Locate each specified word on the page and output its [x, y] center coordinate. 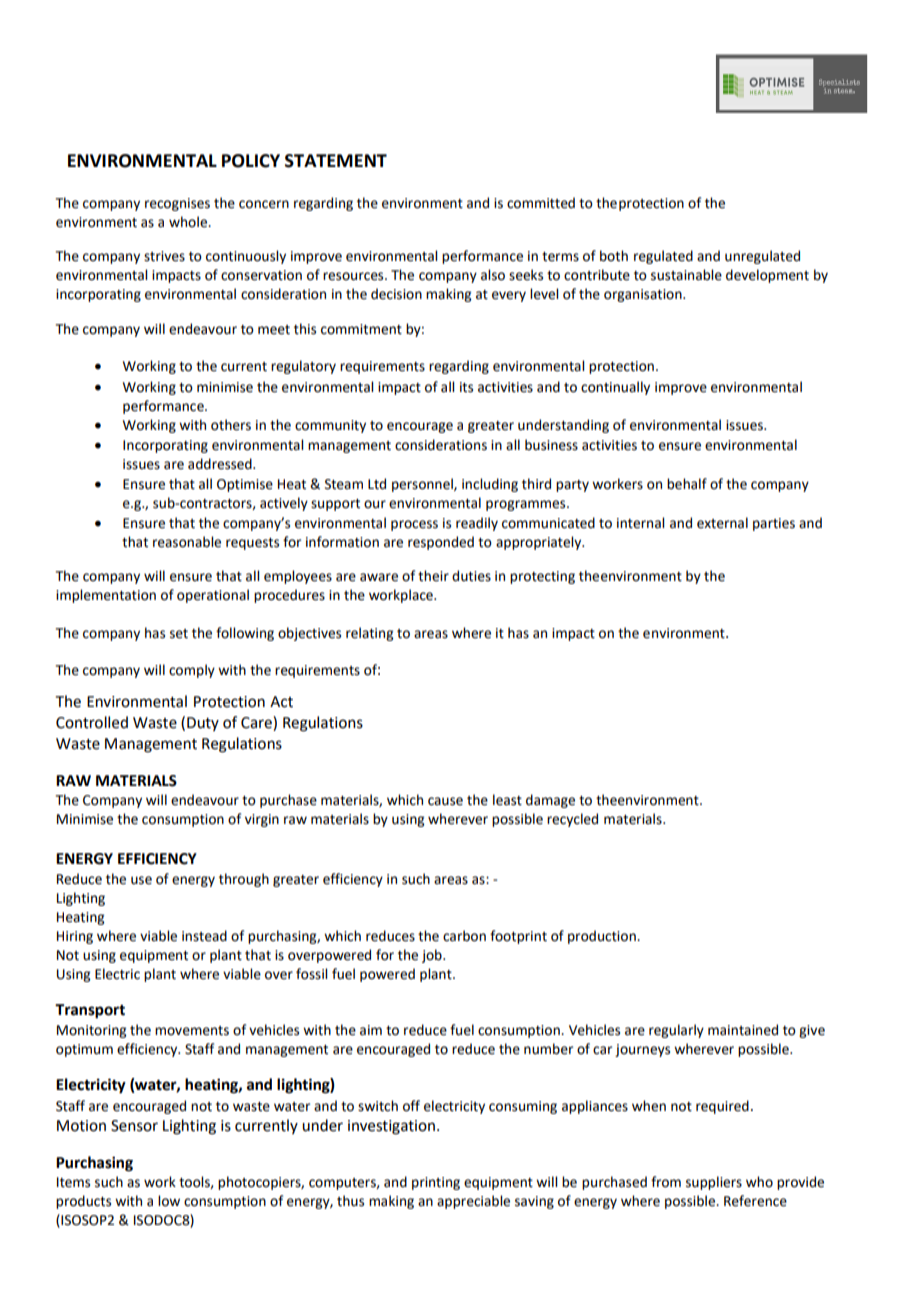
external [722, 523]
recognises [177, 204]
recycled [572, 820]
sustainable [686, 275]
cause [445, 801]
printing [436, 1183]
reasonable [187, 542]
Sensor [134, 1126]
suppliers [714, 1183]
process [414, 525]
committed [541, 203]
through [244, 880]
